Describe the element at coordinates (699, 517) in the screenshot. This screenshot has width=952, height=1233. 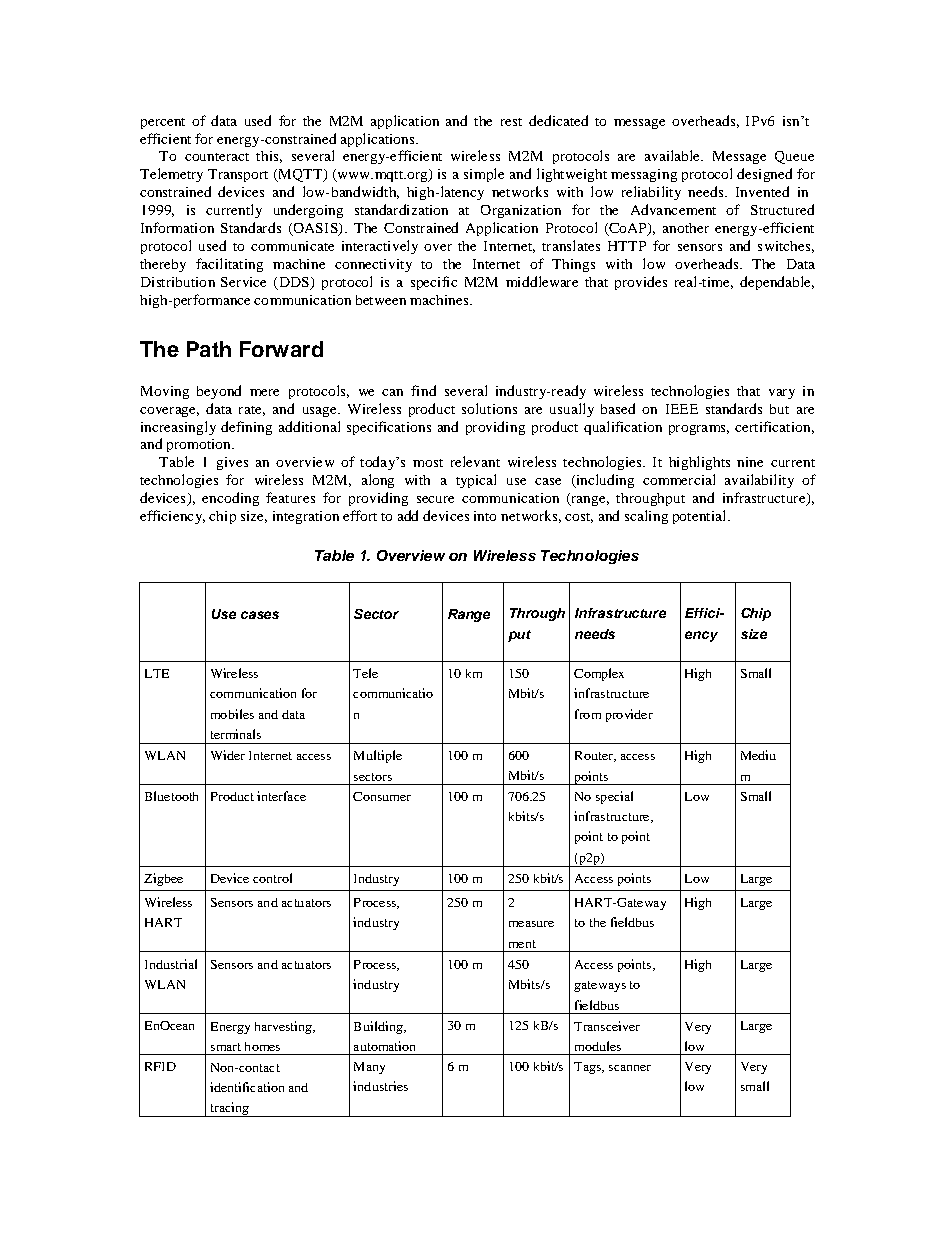
I see `potential` at that location.
